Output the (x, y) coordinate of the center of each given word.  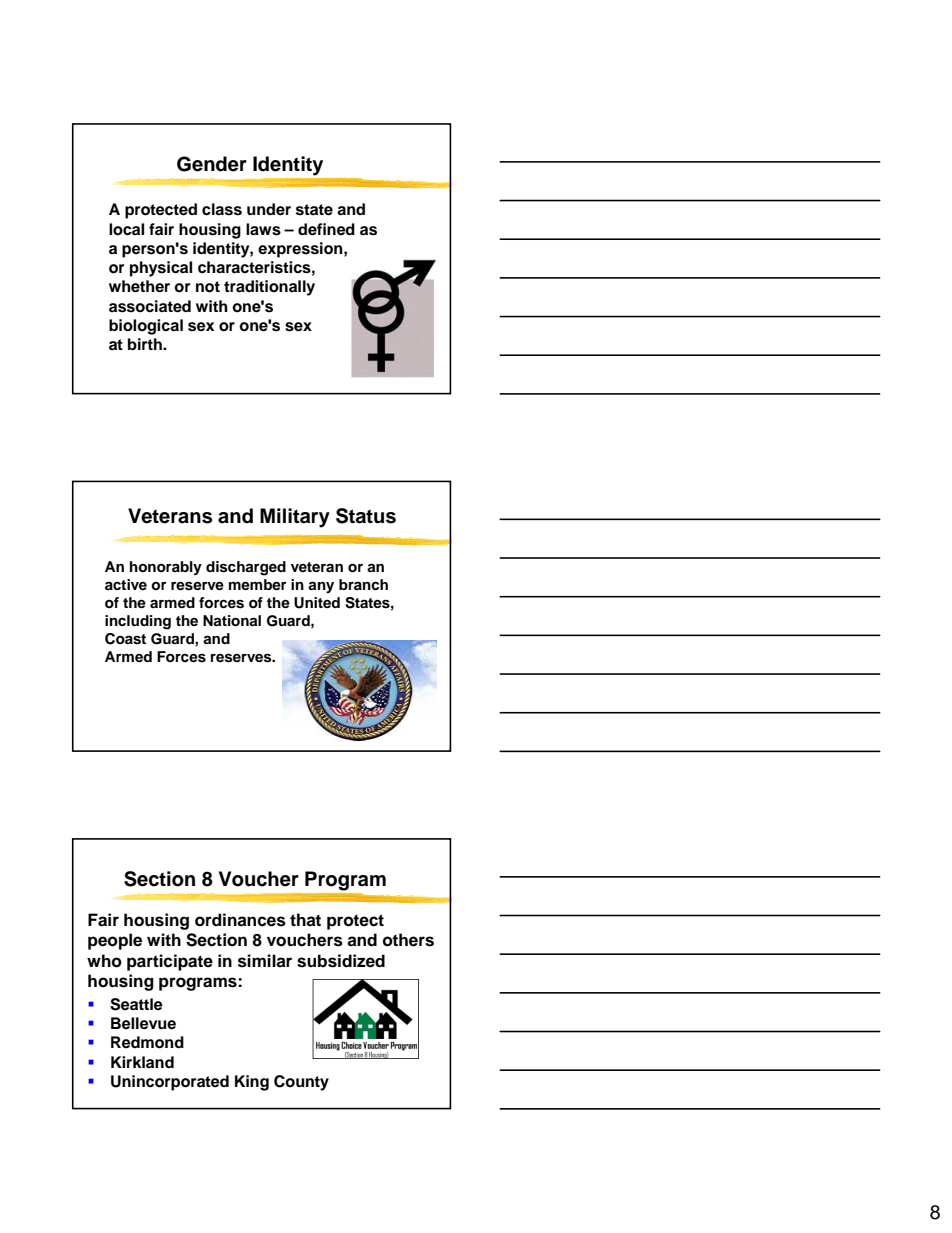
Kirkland (142, 1062)
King (252, 1083)
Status (366, 516)
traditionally (269, 288)
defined (326, 229)
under (269, 209)
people (115, 941)
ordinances (240, 920)
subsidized (341, 961)
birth (146, 344)
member (258, 584)
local (126, 229)
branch (363, 584)
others (408, 940)
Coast (125, 639)
